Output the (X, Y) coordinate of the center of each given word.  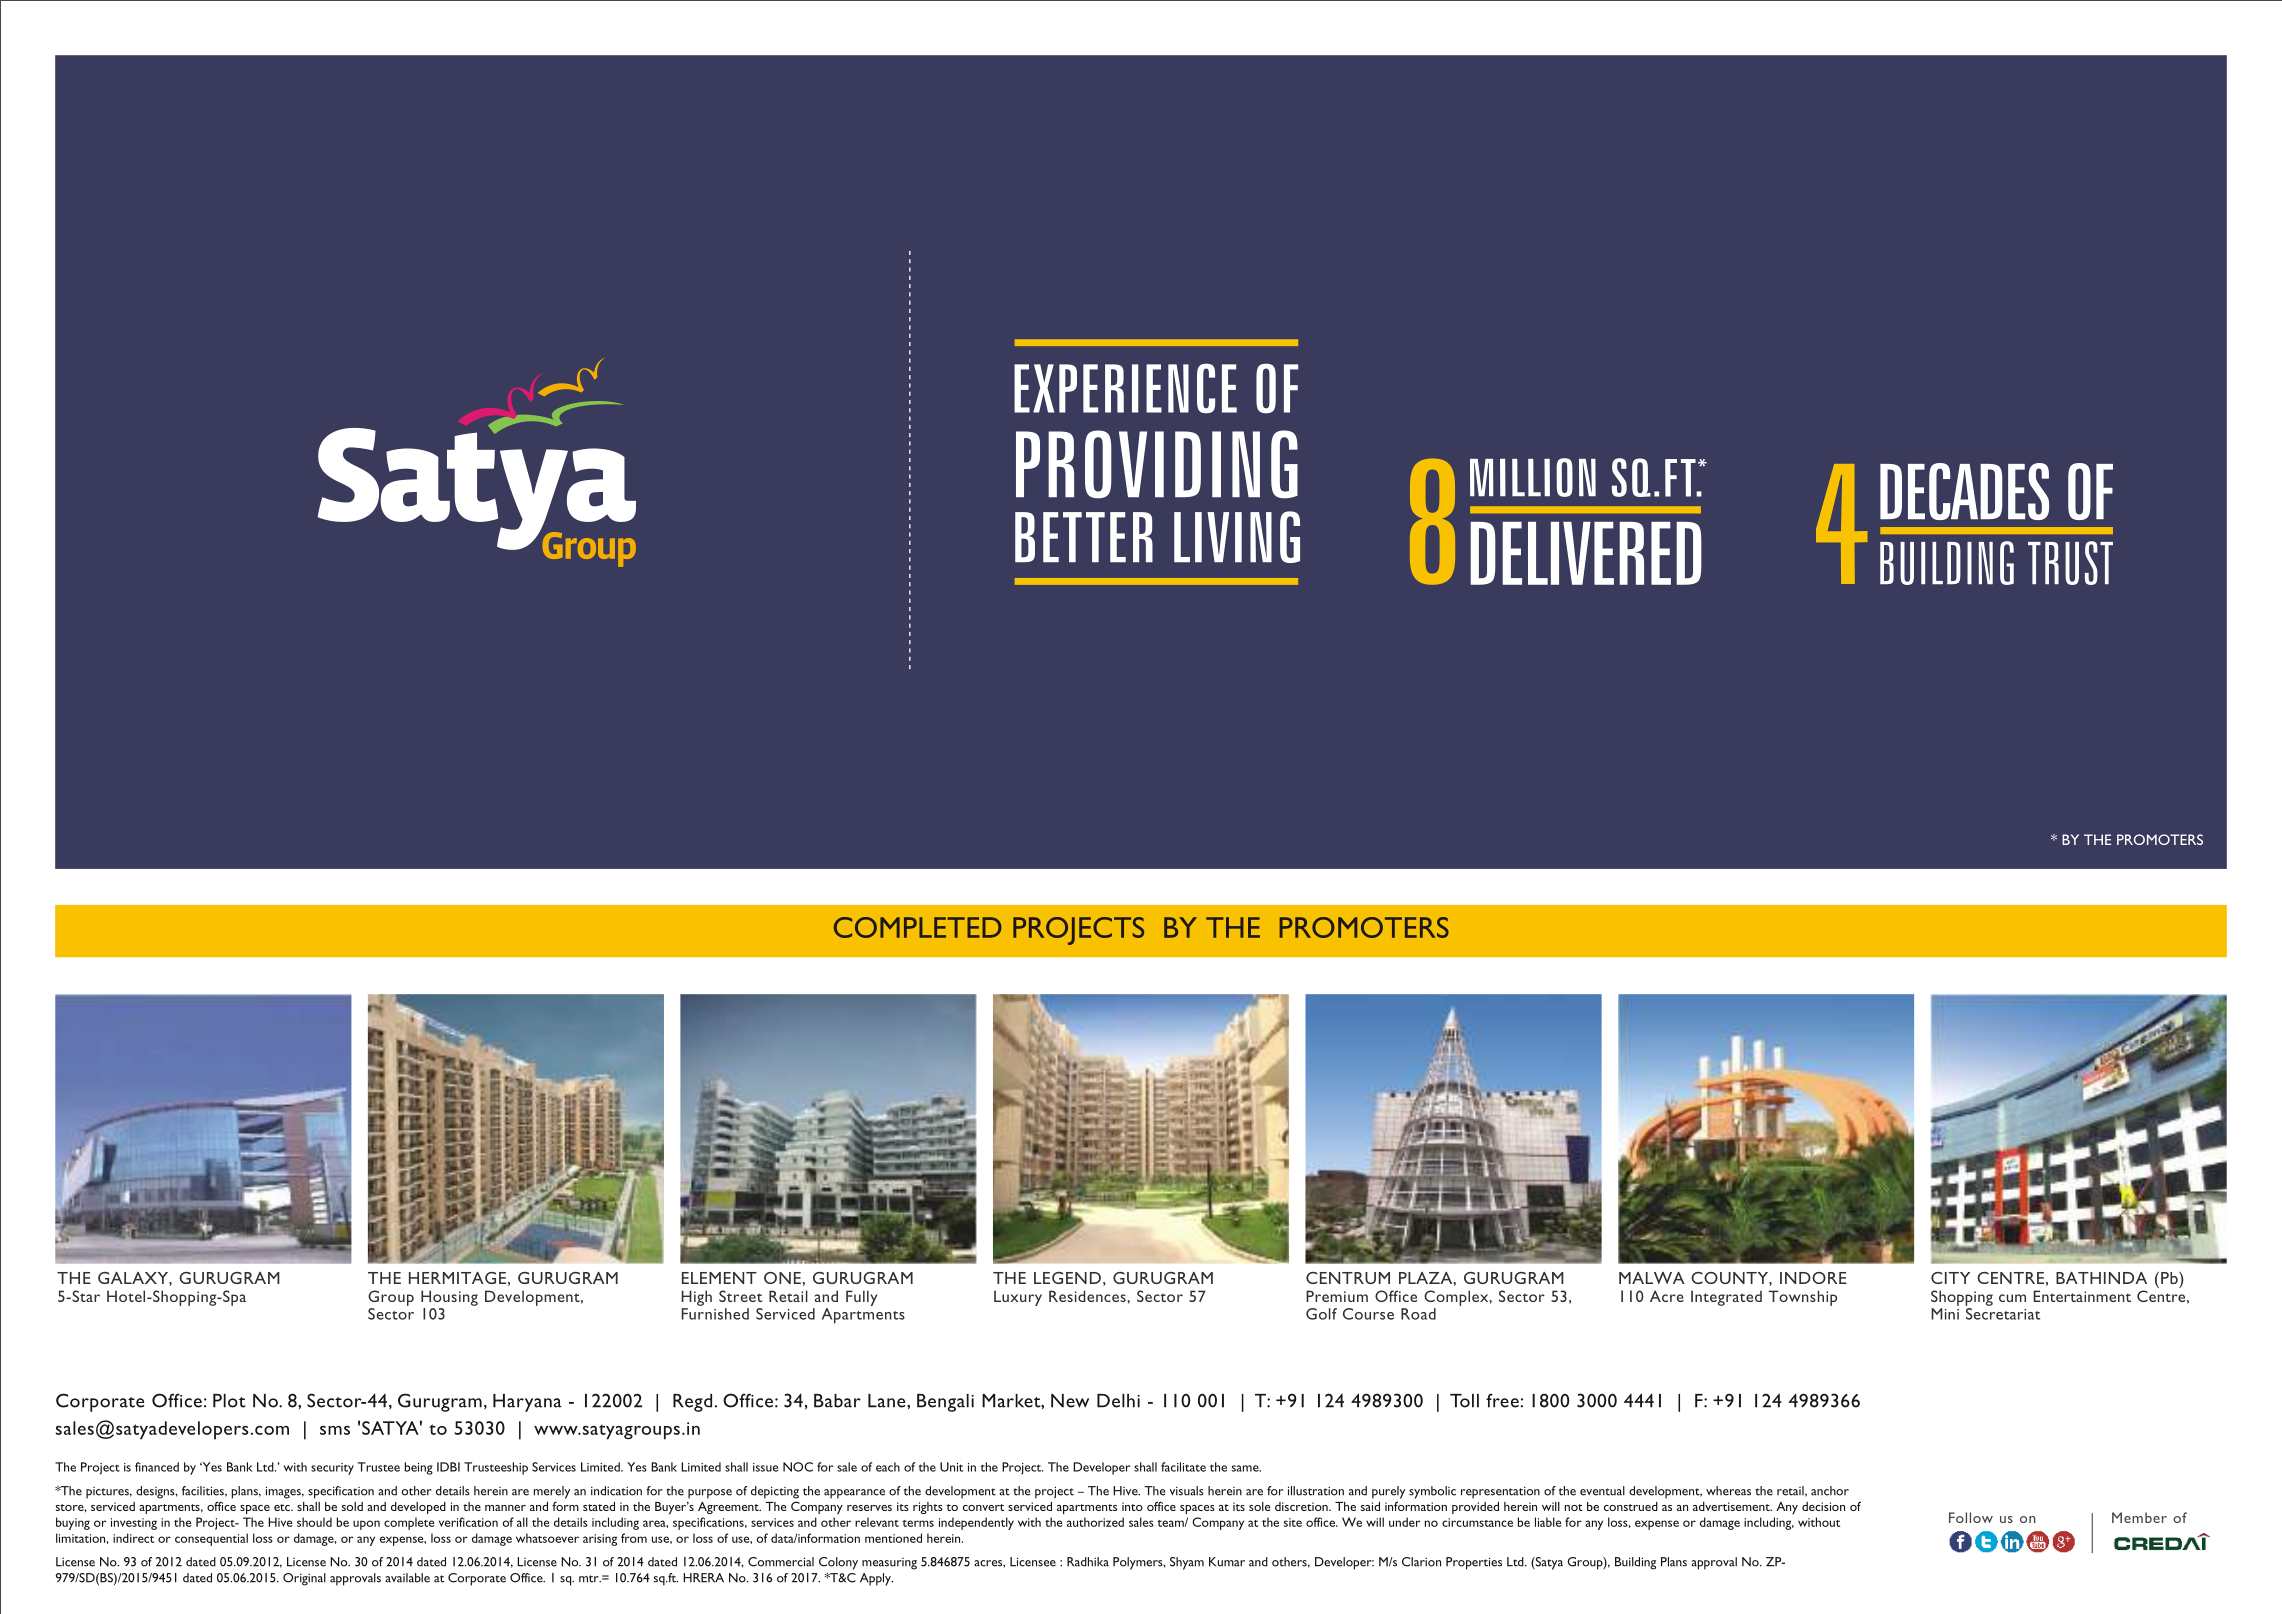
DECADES (1964, 491)
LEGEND (1067, 1278)
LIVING (1237, 537)
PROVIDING (1157, 464)
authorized (1095, 1522)
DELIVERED (1586, 553)
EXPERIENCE (1125, 388)
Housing (449, 1298)
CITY (1950, 1278)
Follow (1971, 1517)
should (314, 1522)
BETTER (1084, 537)
